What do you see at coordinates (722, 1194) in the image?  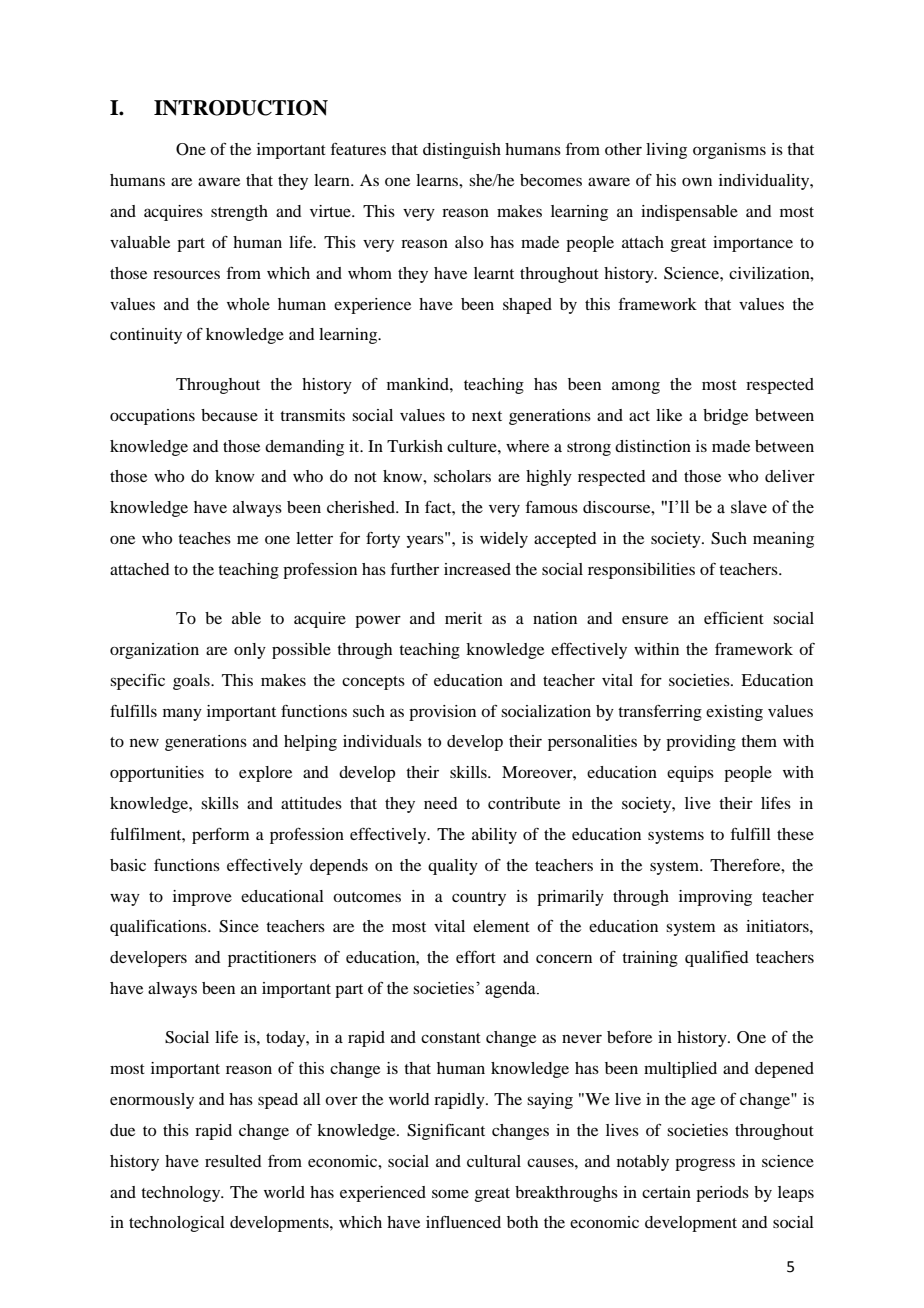 I see `periods` at bounding box center [722, 1194].
